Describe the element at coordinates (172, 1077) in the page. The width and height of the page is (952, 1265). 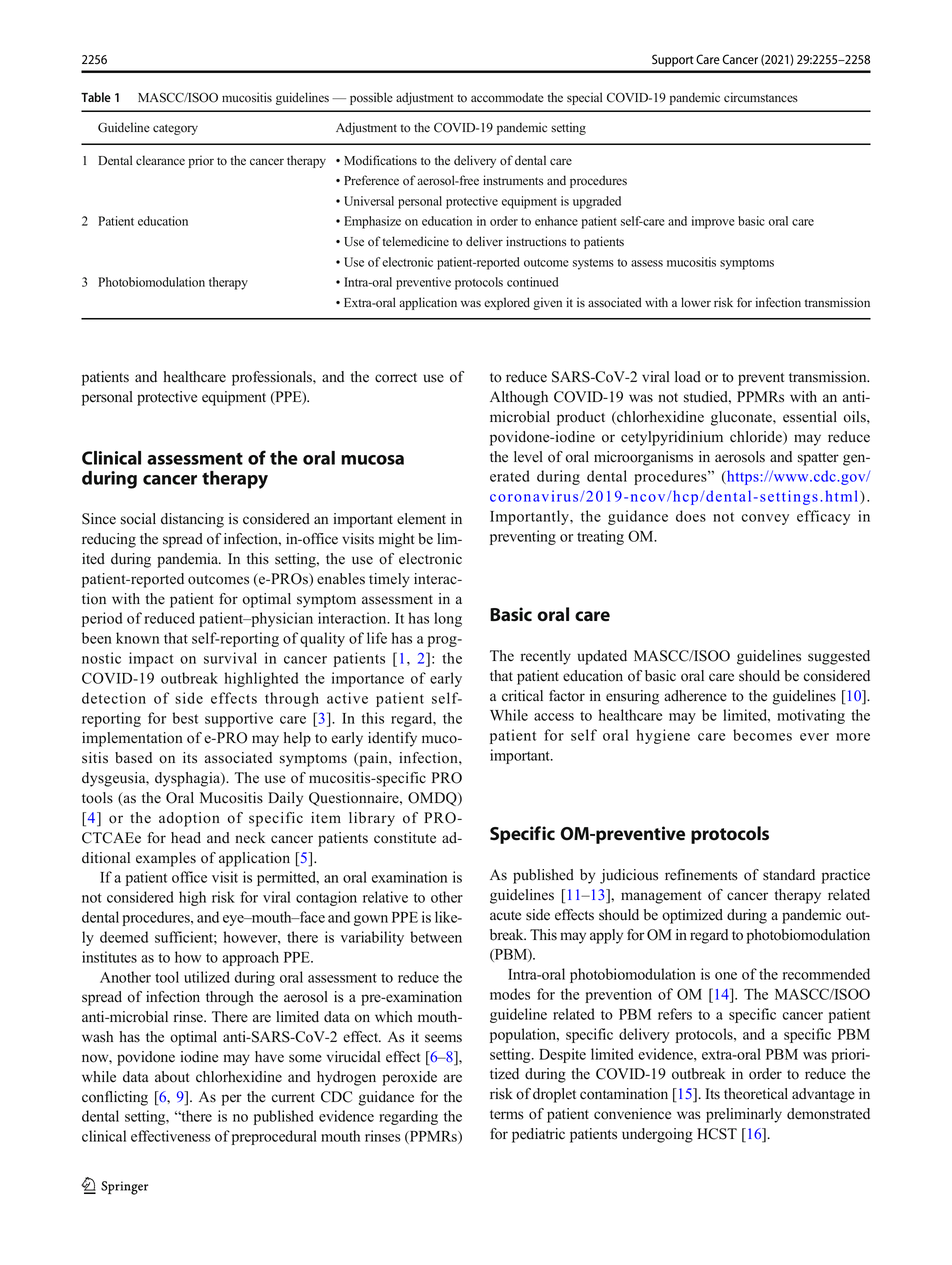
I see `about` at that location.
